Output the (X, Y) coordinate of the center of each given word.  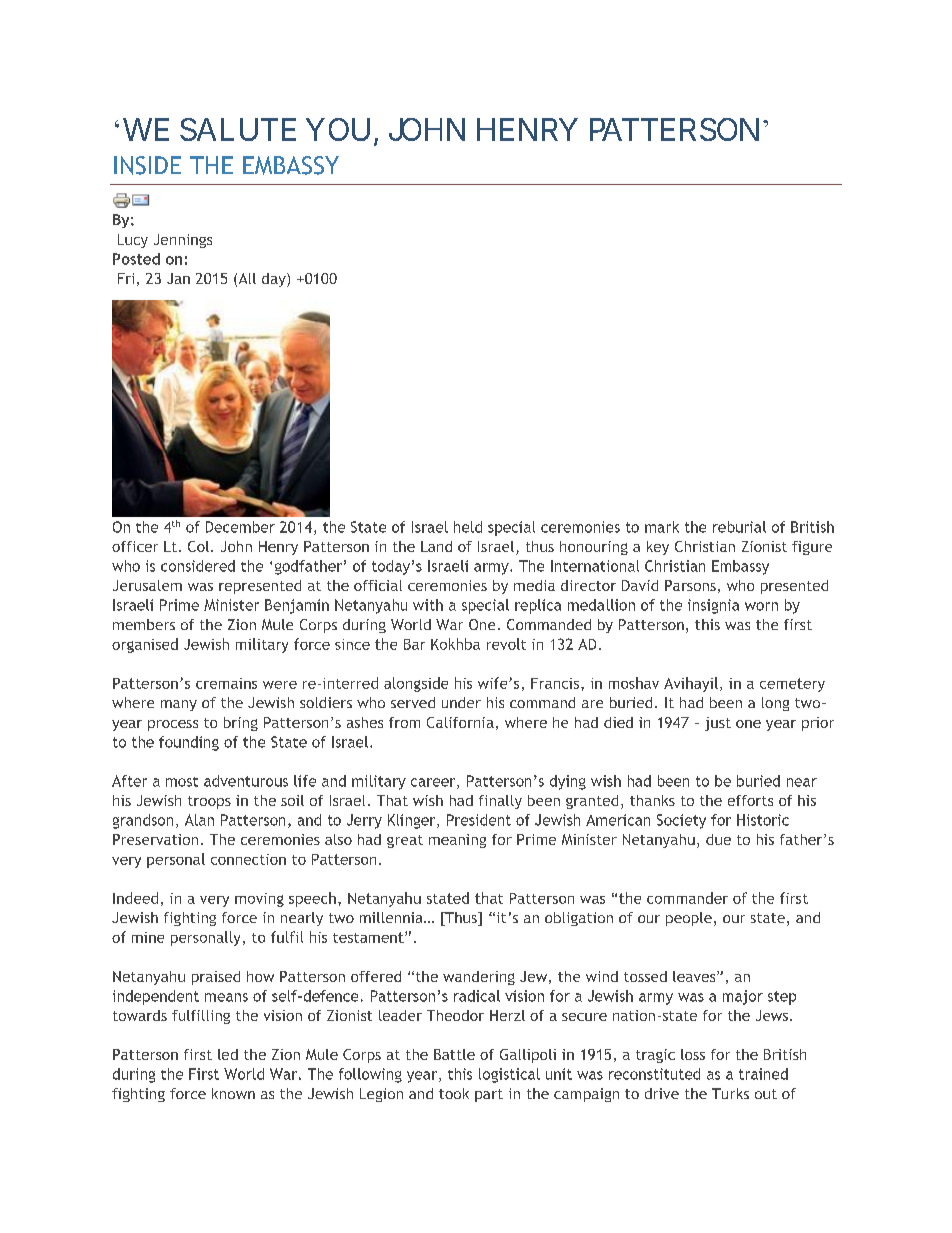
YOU (338, 129)
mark (662, 527)
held (468, 527)
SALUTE (238, 129)
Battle (454, 1054)
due (718, 839)
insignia (713, 606)
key (658, 548)
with (428, 605)
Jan (178, 278)
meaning (457, 841)
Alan (199, 820)
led (228, 1054)
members (144, 624)
